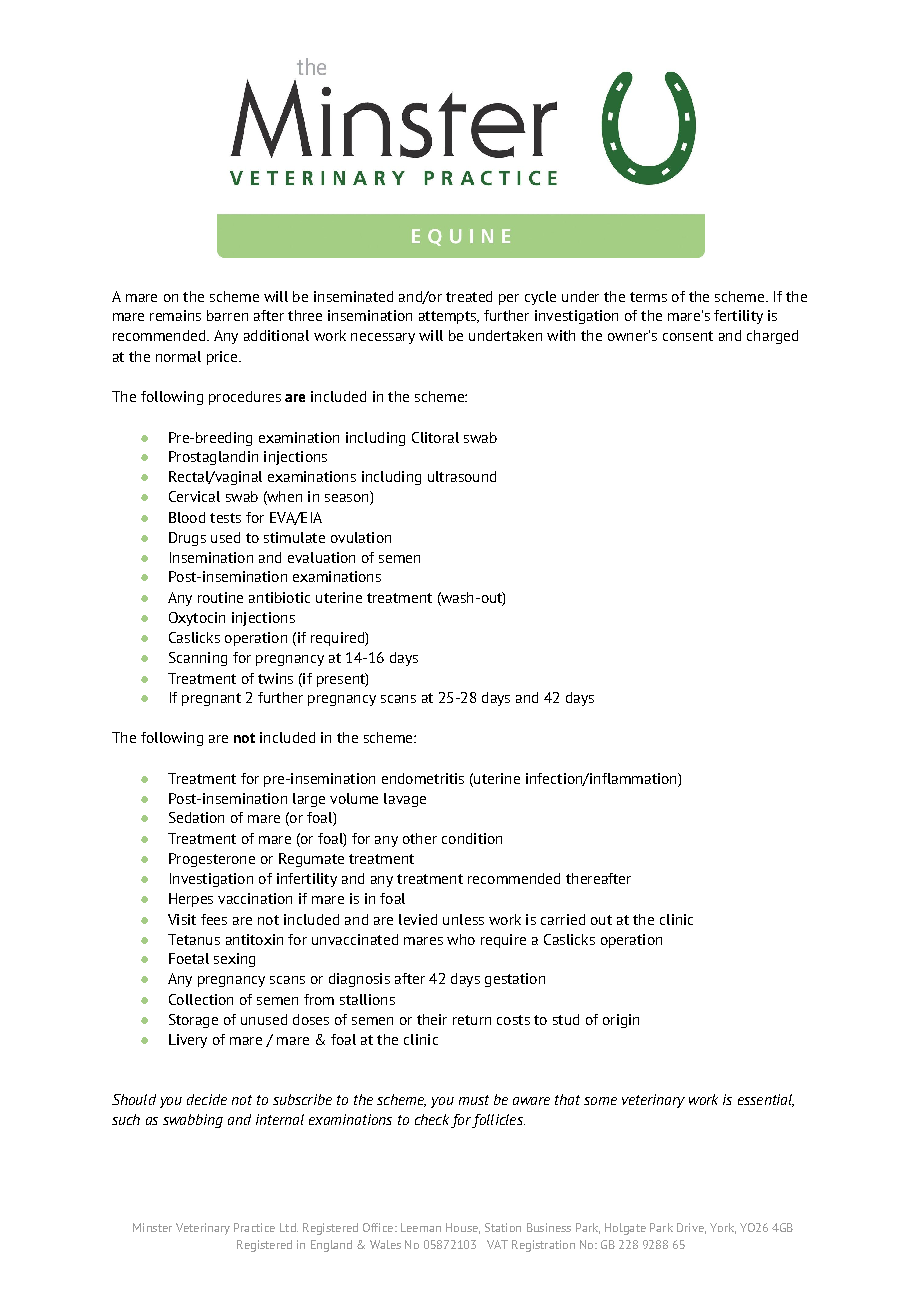 The image size is (924, 1308). What do you see at coordinates (621, 1021) in the screenshot?
I see `origin` at bounding box center [621, 1021].
